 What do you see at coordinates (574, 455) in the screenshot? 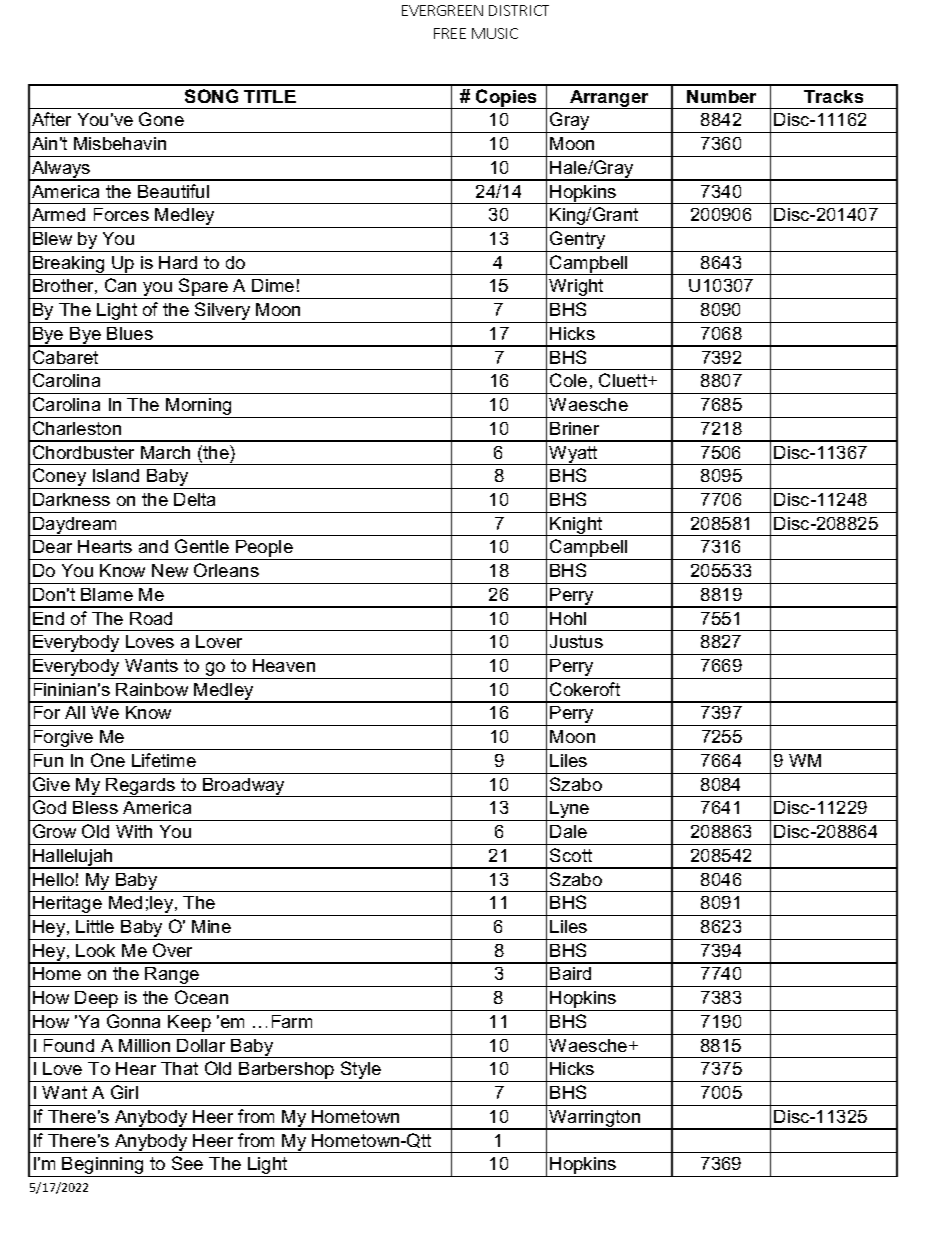
I see `Wyatt` at bounding box center [574, 455].
